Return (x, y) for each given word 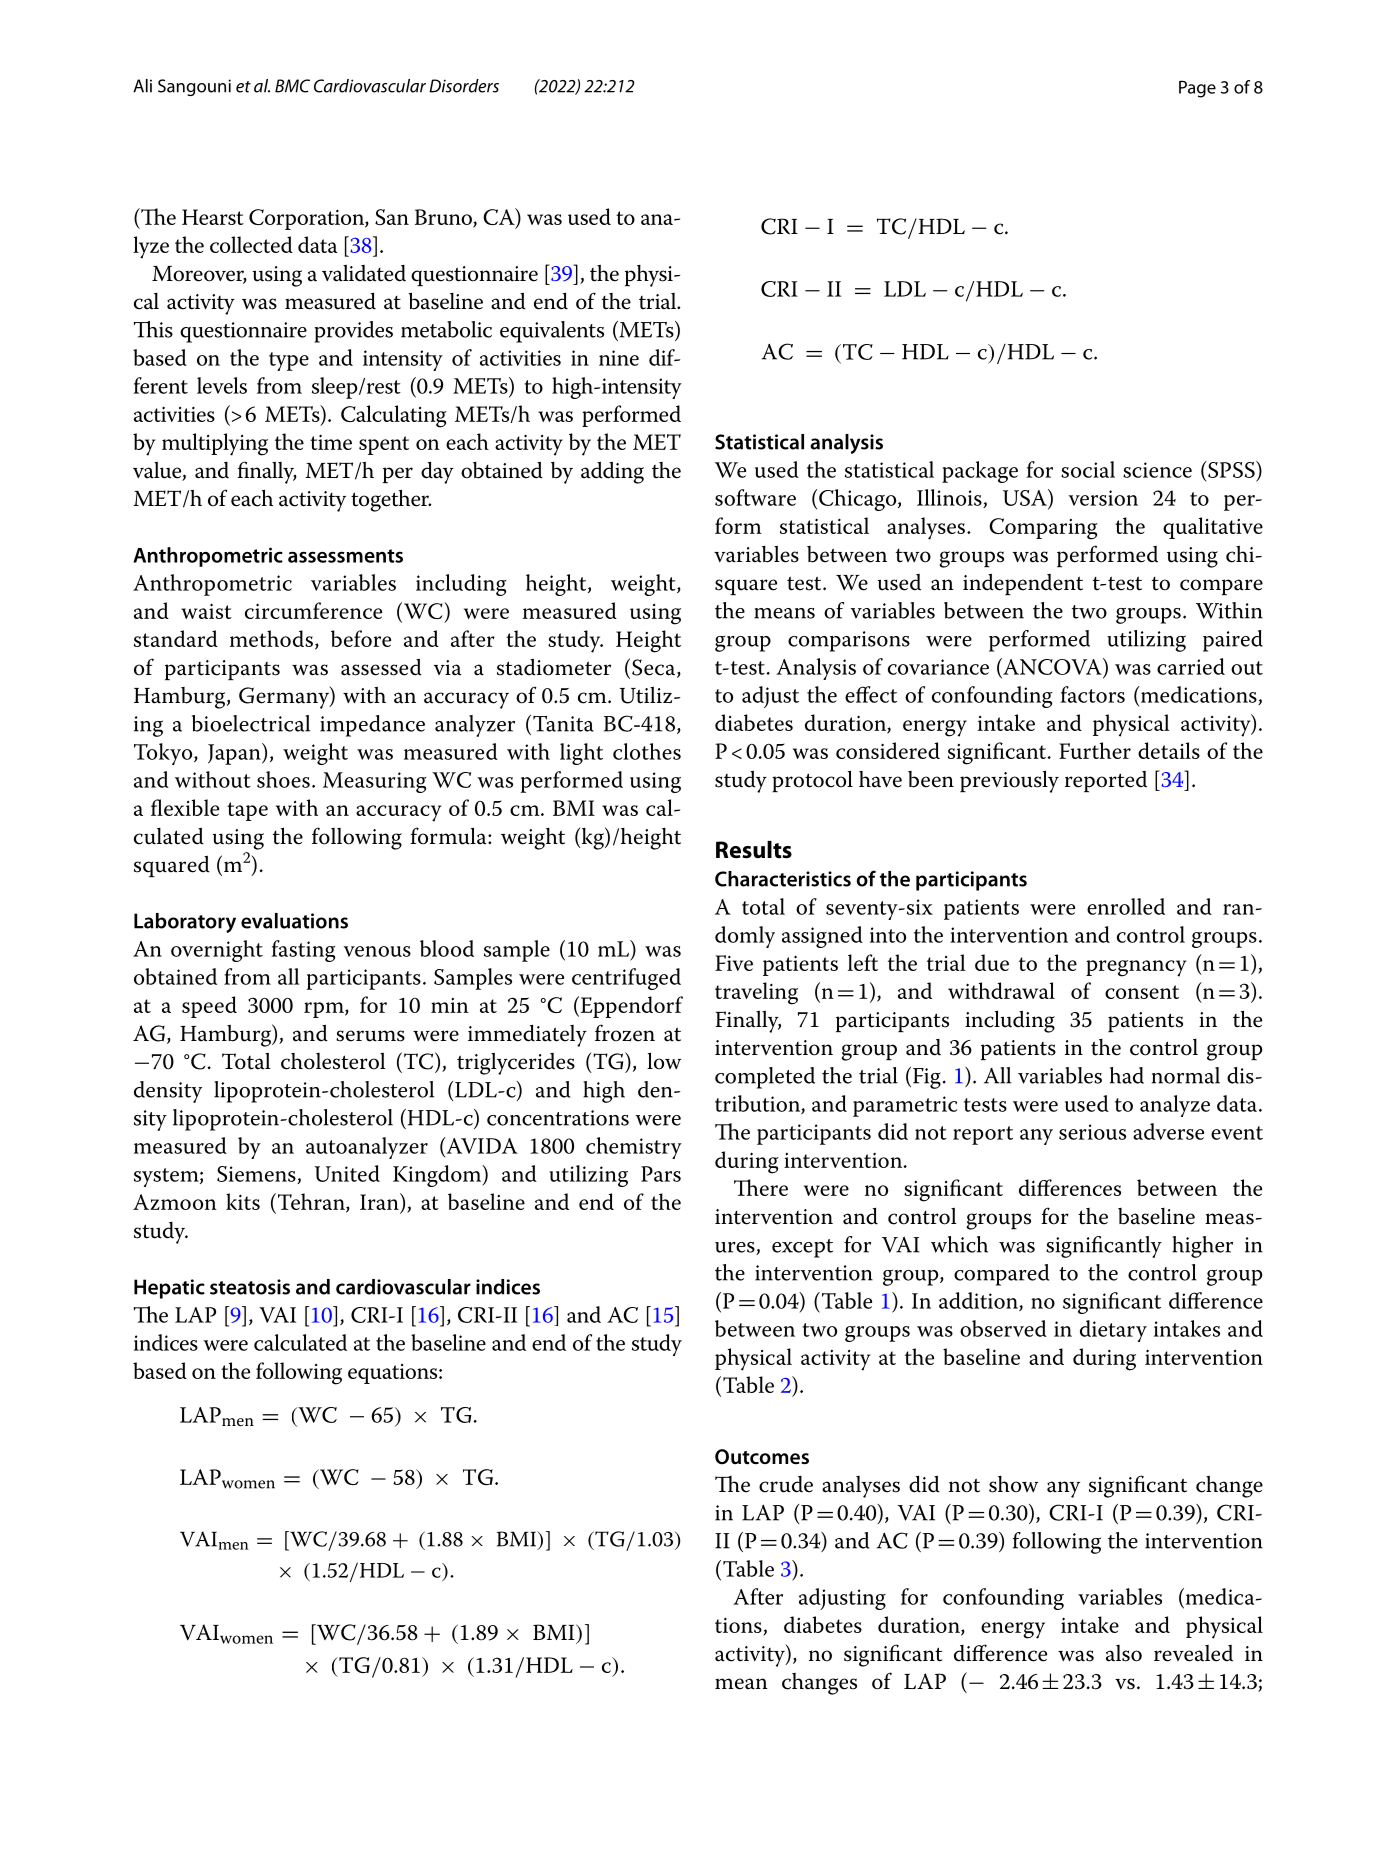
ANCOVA (1052, 666)
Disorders (464, 86)
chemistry (634, 1148)
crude (786, 1484)
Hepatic (169, 1289)
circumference (313, 610)
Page (1197, 89)
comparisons (849, 641)
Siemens (257, 1175)
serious (1092, 1132)
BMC (292, 86)
